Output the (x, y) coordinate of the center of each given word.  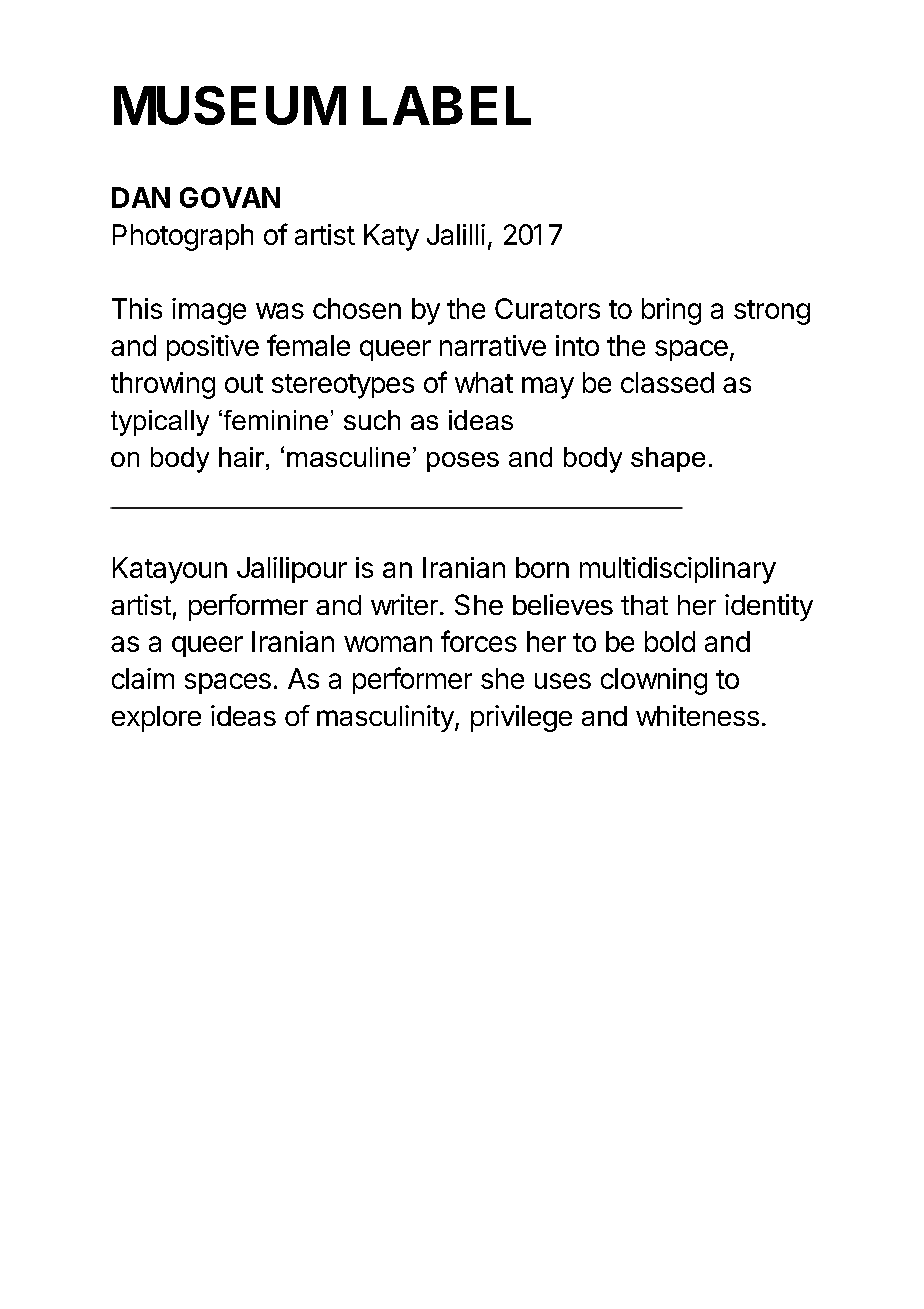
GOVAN (230, 197)
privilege (521, 718)
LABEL (447, 105)
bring (671, 311)
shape (668, 459)
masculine (348, 457)
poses (463, 462)
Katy (391, 237)
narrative (493, 345)
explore (156, 719)
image (209, 311)
